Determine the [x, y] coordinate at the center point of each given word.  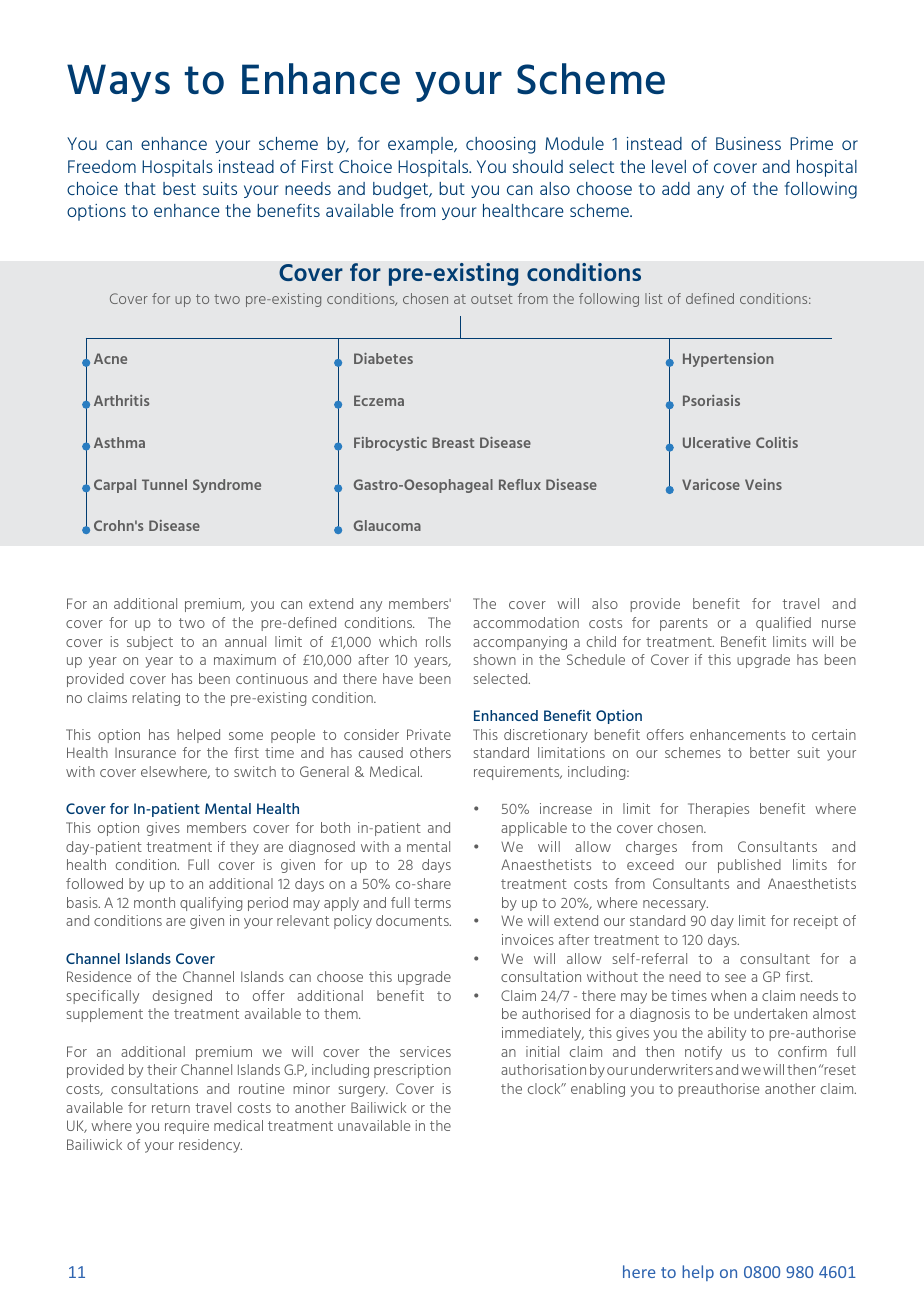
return [171, 1108]
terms [432, 903]
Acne [110, 358]
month [154, 902]
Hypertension [728, 360]
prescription [412, 1071]
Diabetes [383, 358]
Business [748, 143]
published [749, 866]
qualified [783, 624]
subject [150, 643]
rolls [438, 641]
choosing [500, 145]
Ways [118, 83]
